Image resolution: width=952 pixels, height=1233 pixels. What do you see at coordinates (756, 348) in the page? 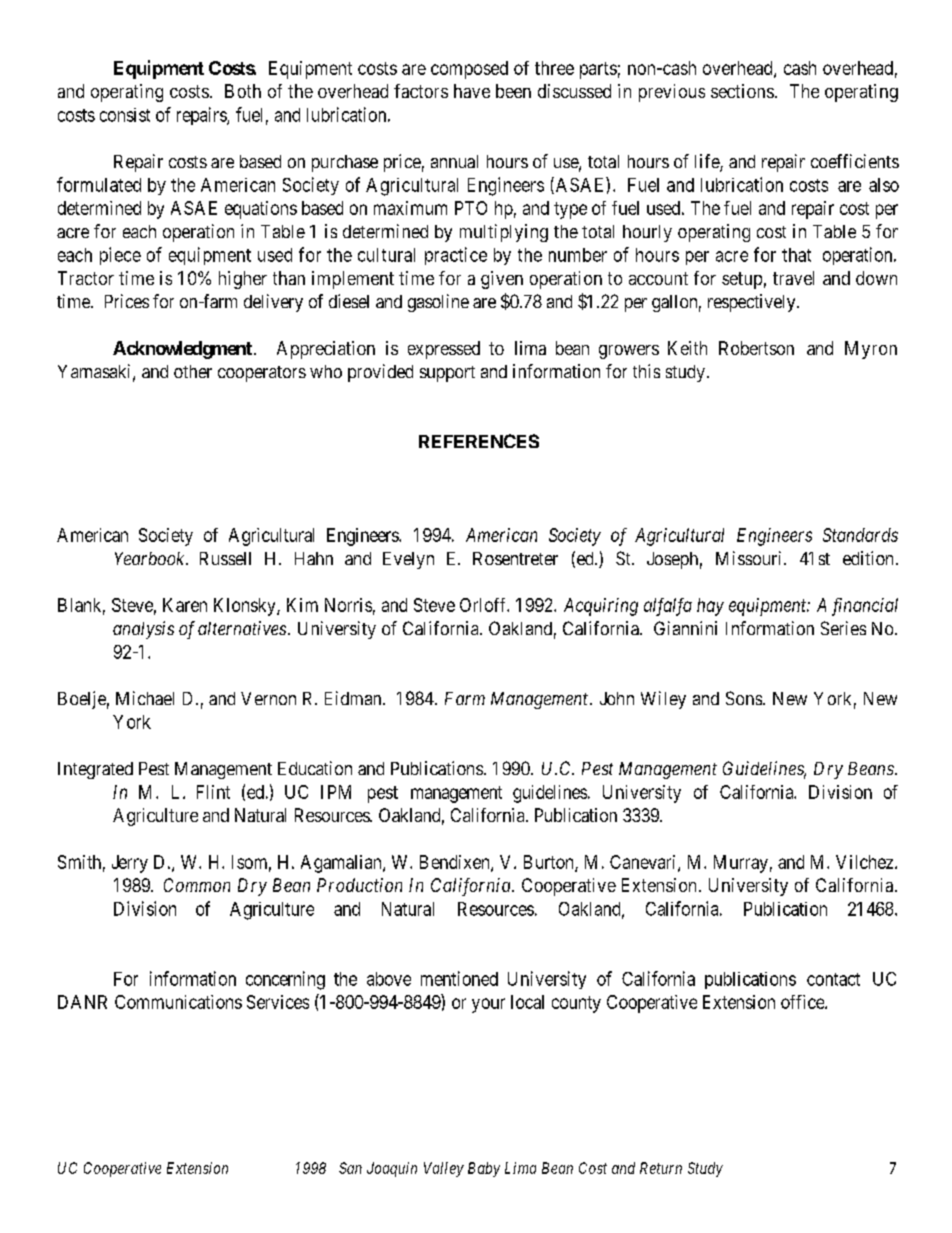
I see `Robertson` at bounding box center [756, 348].
